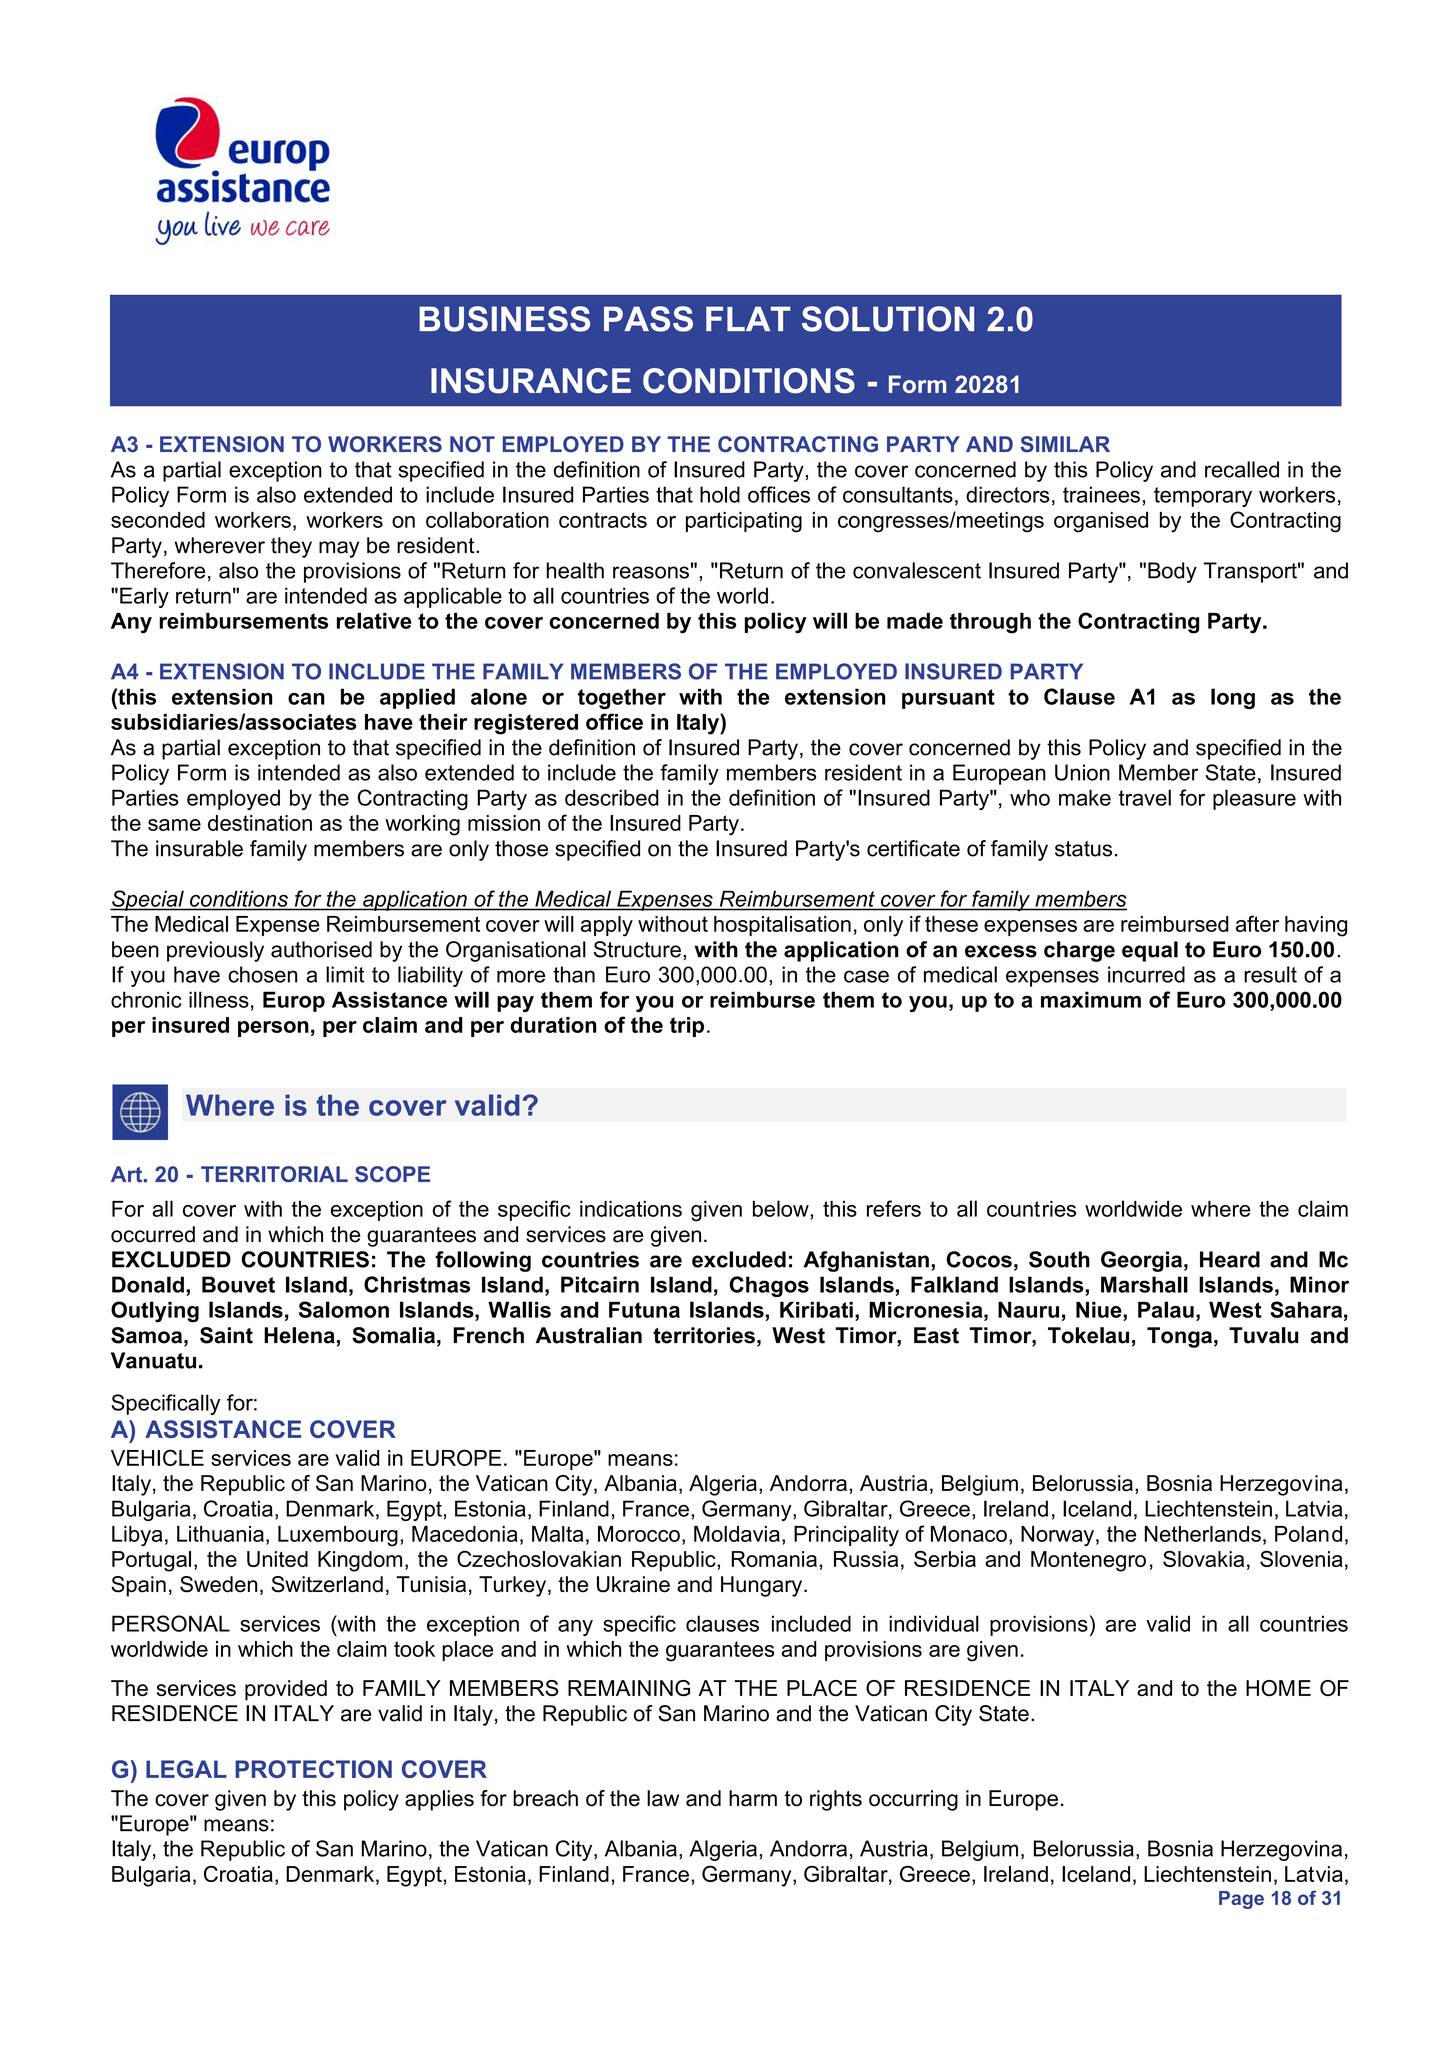  What do you see at coordinates (313, 1769) in the screenshot?
I see `PROTECTION` at bounding box center [313, 1769].
